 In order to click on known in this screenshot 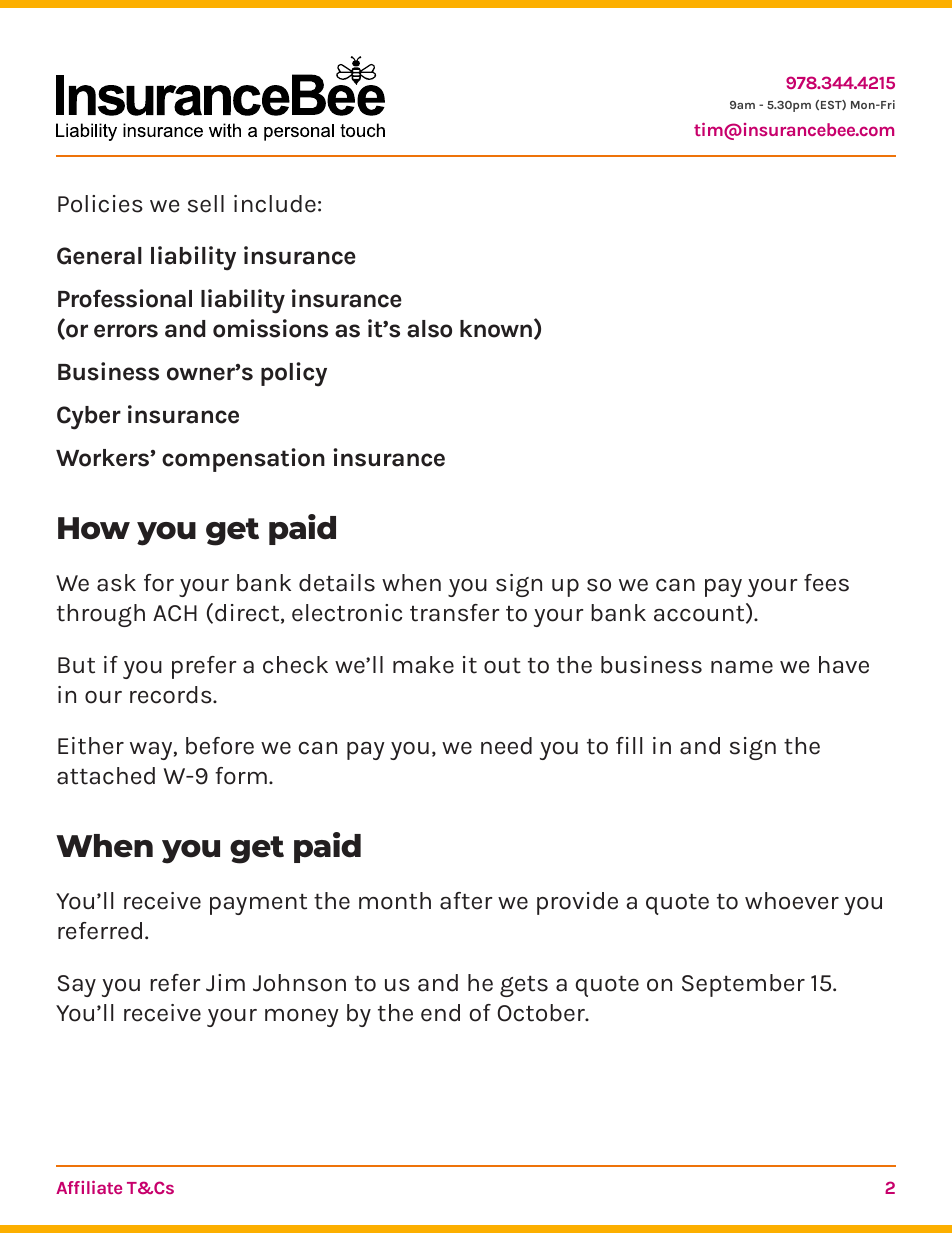, I will do `click(496, 329)`.
